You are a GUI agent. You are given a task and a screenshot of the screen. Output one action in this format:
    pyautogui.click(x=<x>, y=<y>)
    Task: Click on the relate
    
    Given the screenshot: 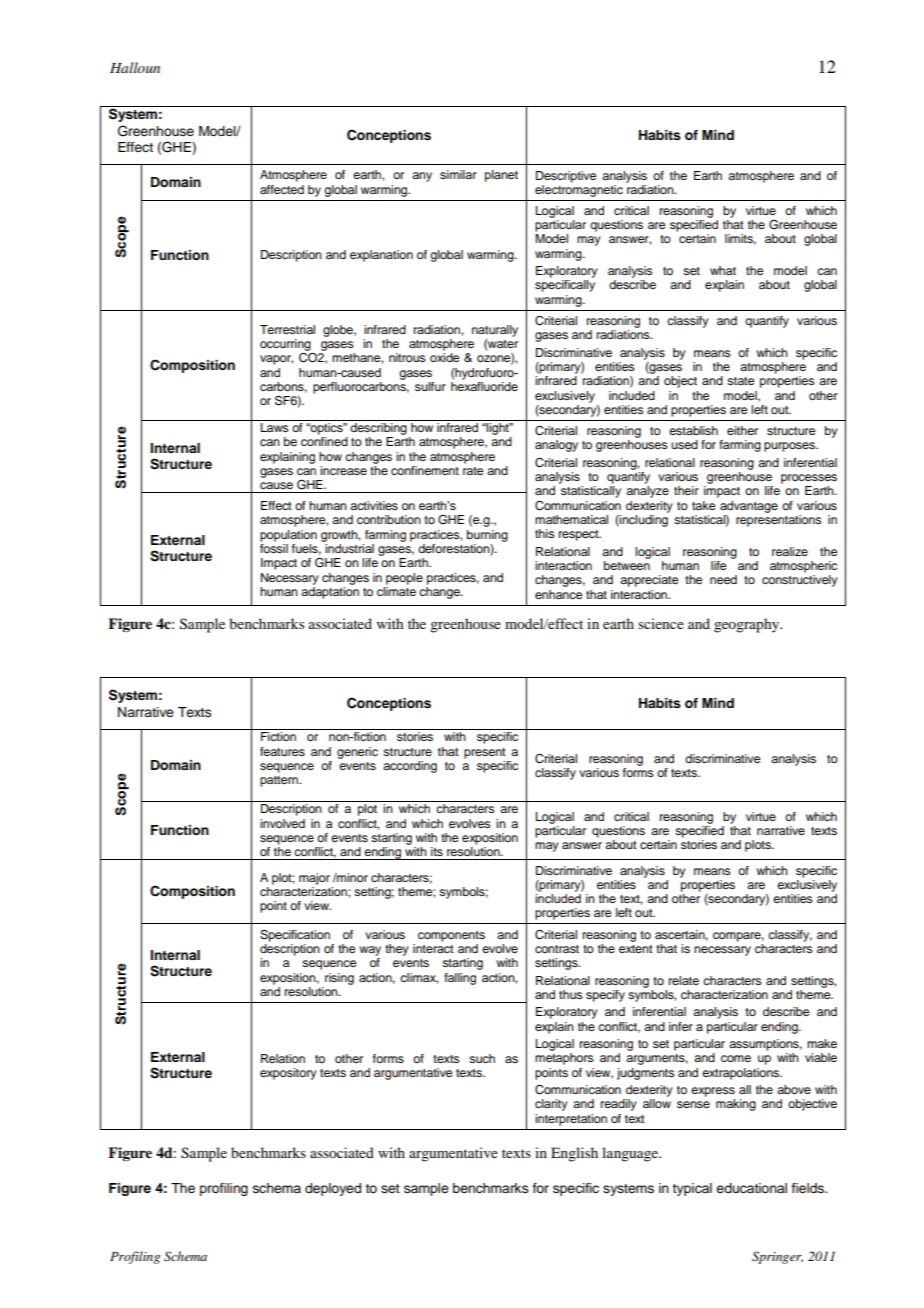 What is the action you would take?
    pyautogui.click(x=684, y=980)
